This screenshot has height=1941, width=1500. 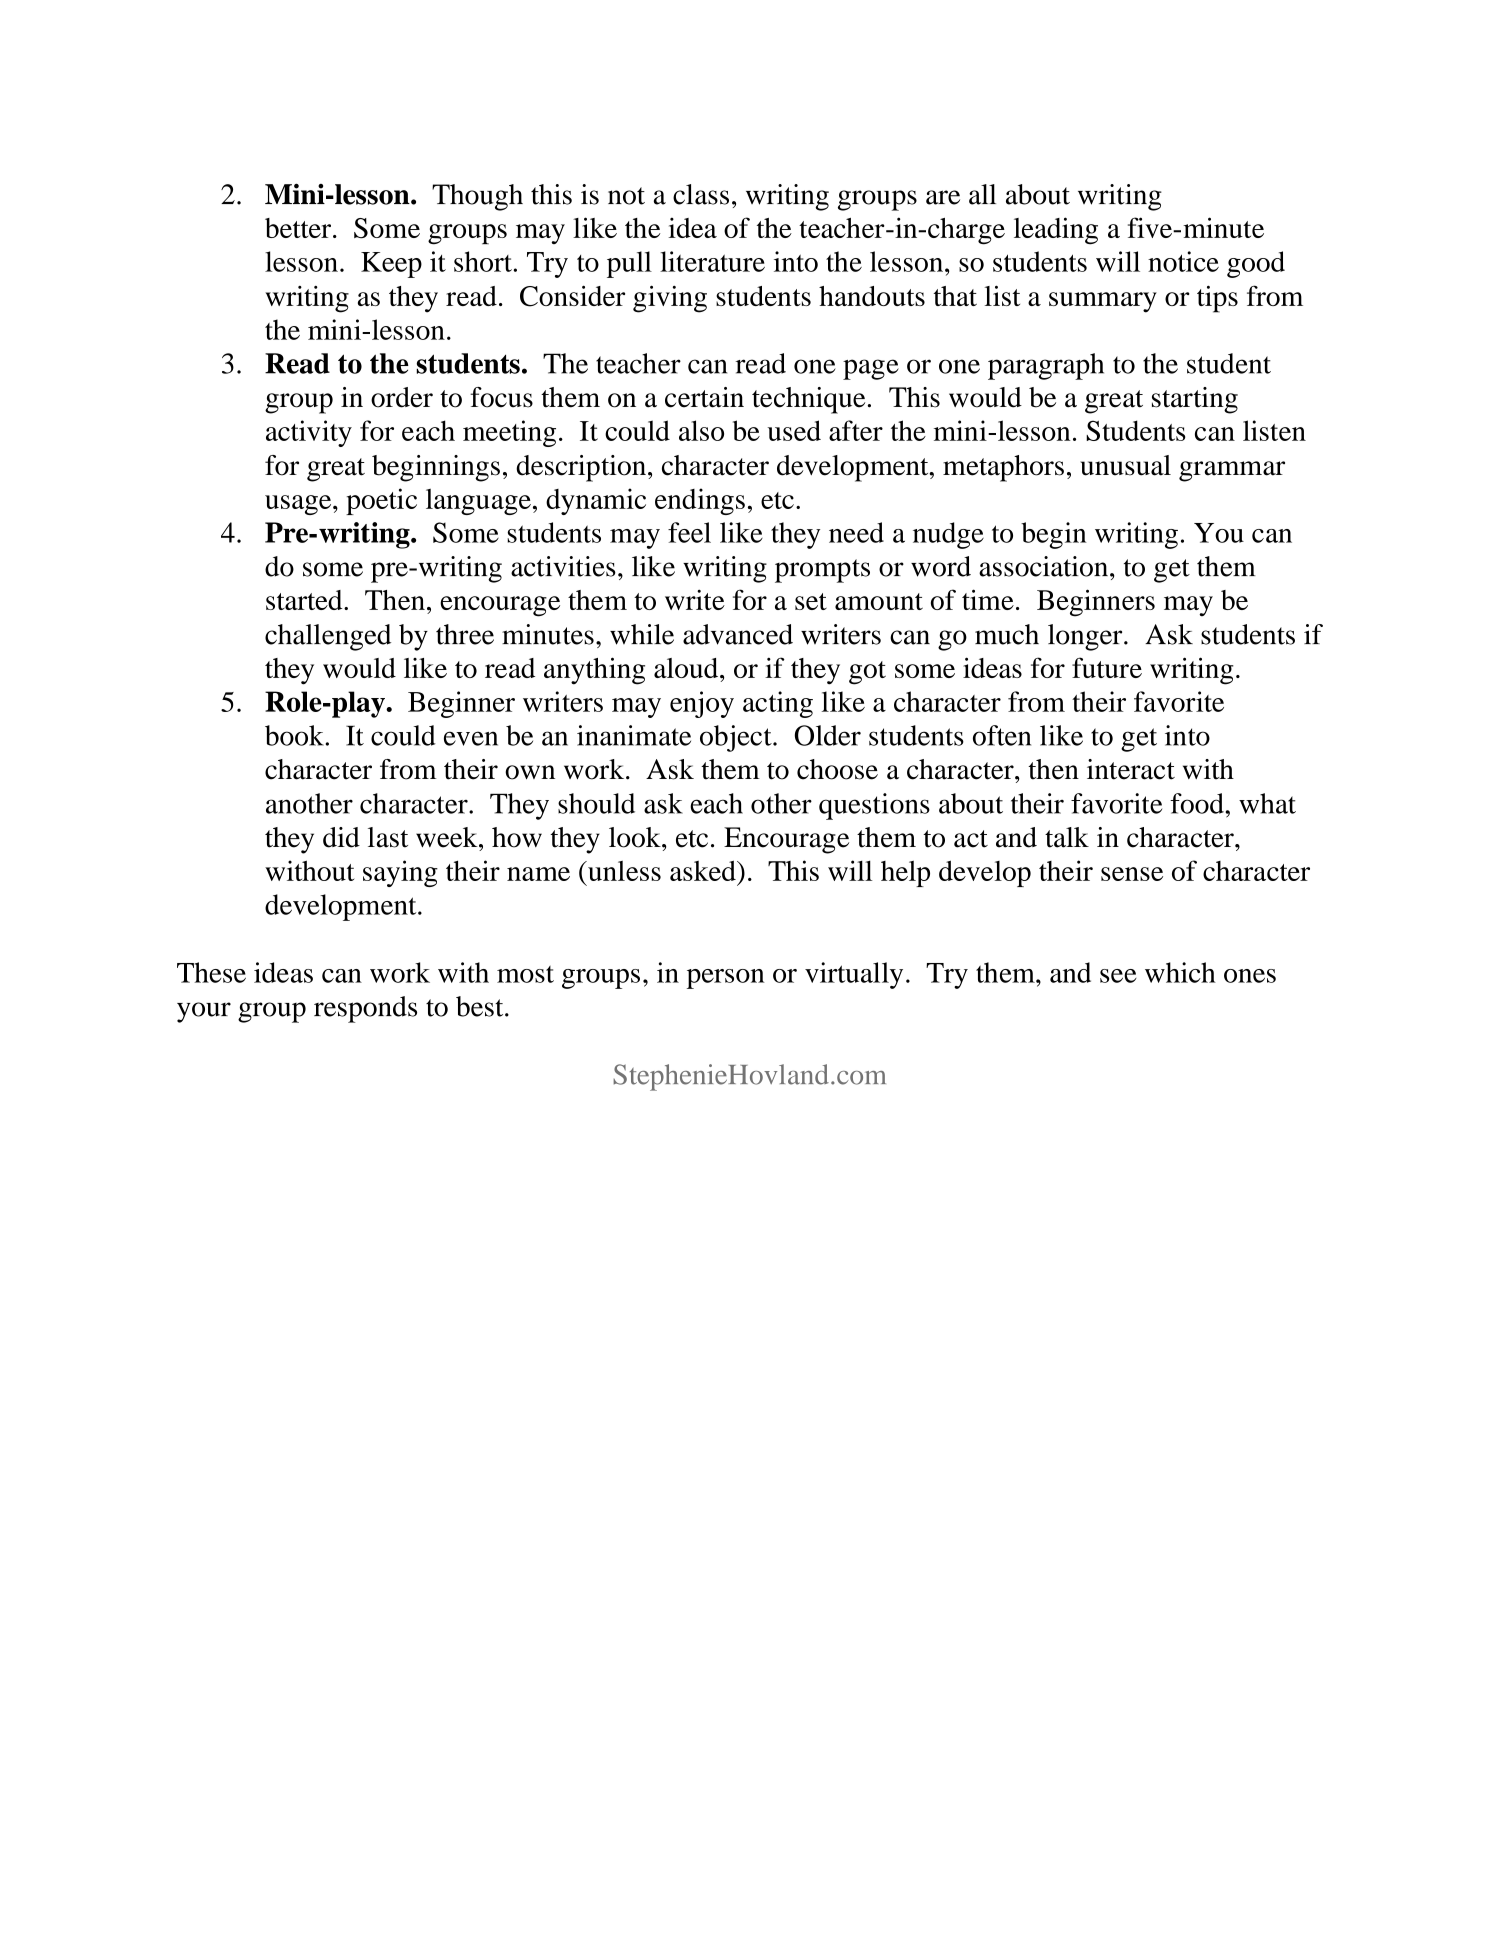 I want to click on future, so click(x=1107, y=667).
